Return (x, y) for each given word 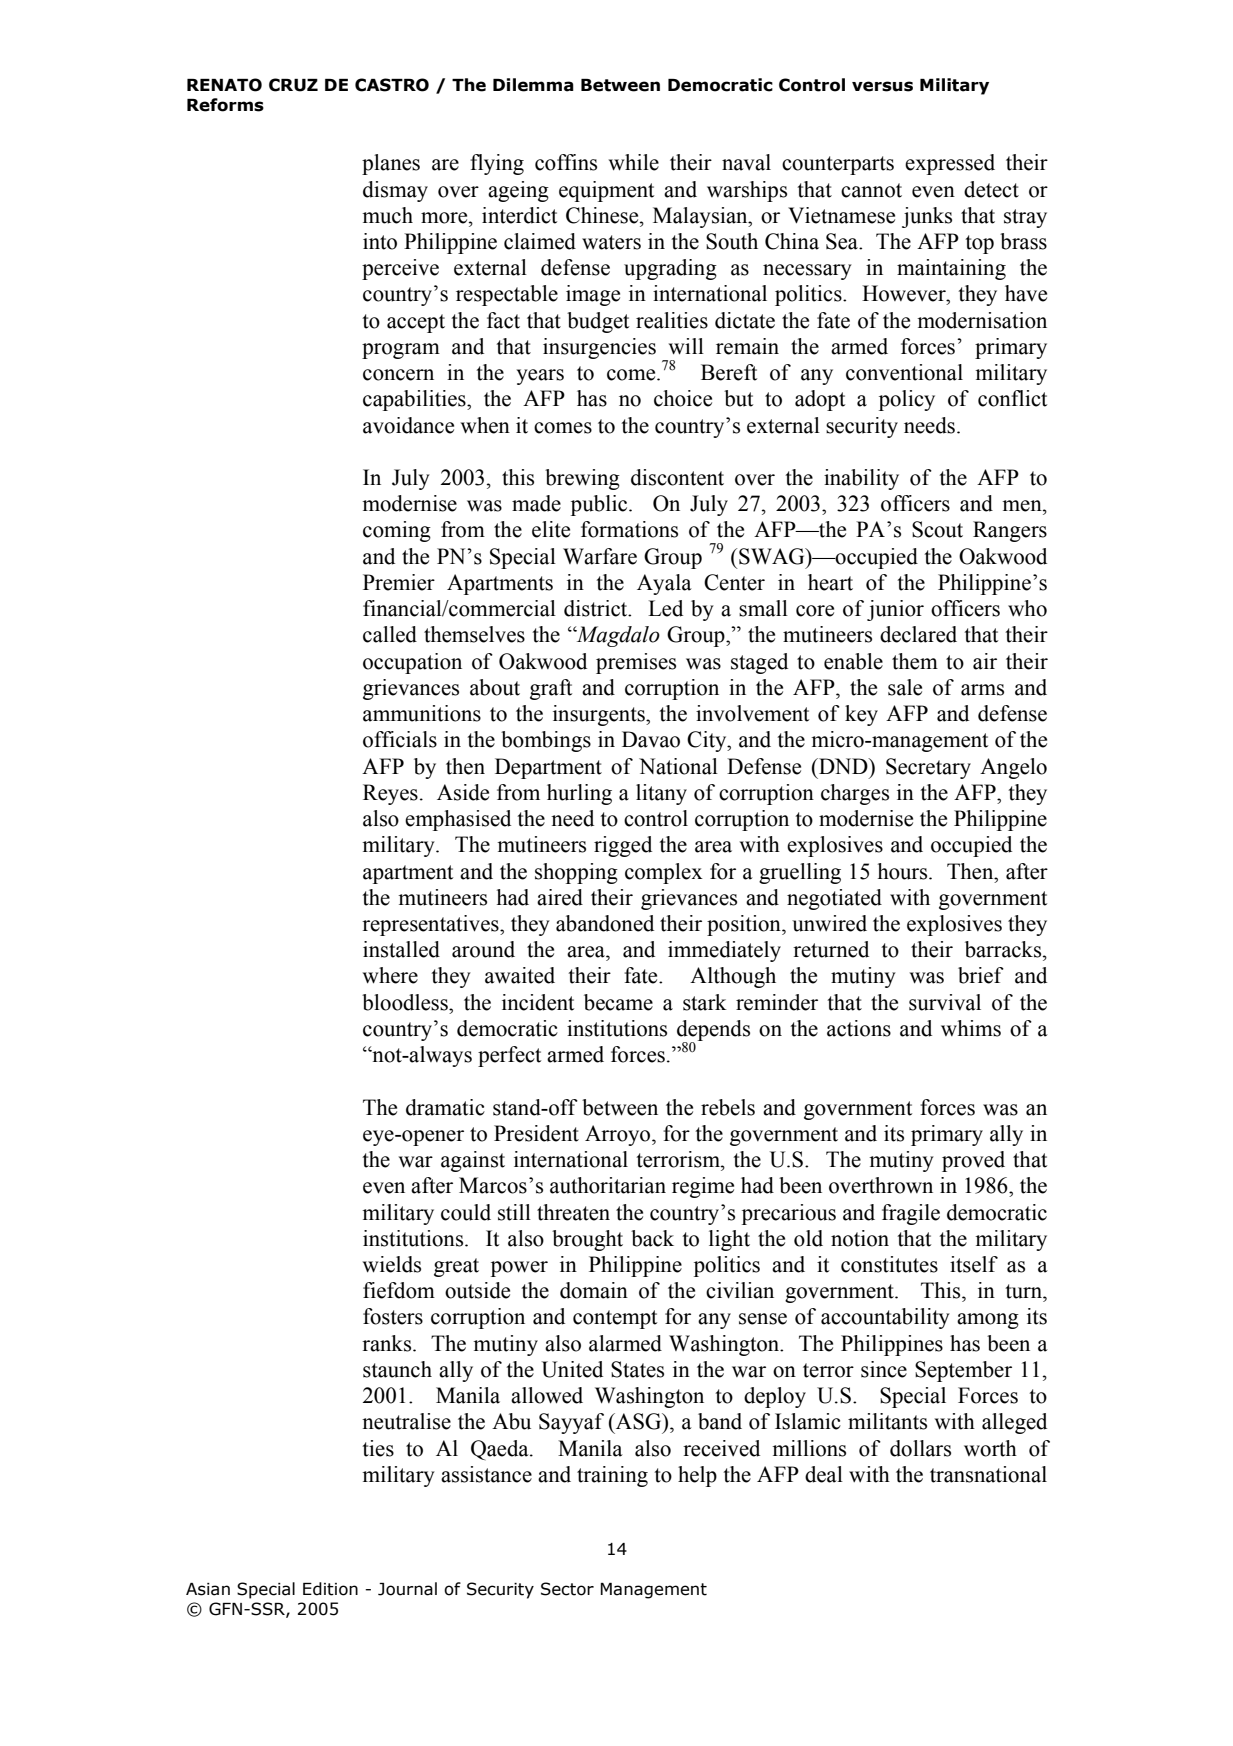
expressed (950, 164)
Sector (567, 1589)
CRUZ (293, 85)
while (634, 162)
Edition (330, 1589)
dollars (920, 1448)
